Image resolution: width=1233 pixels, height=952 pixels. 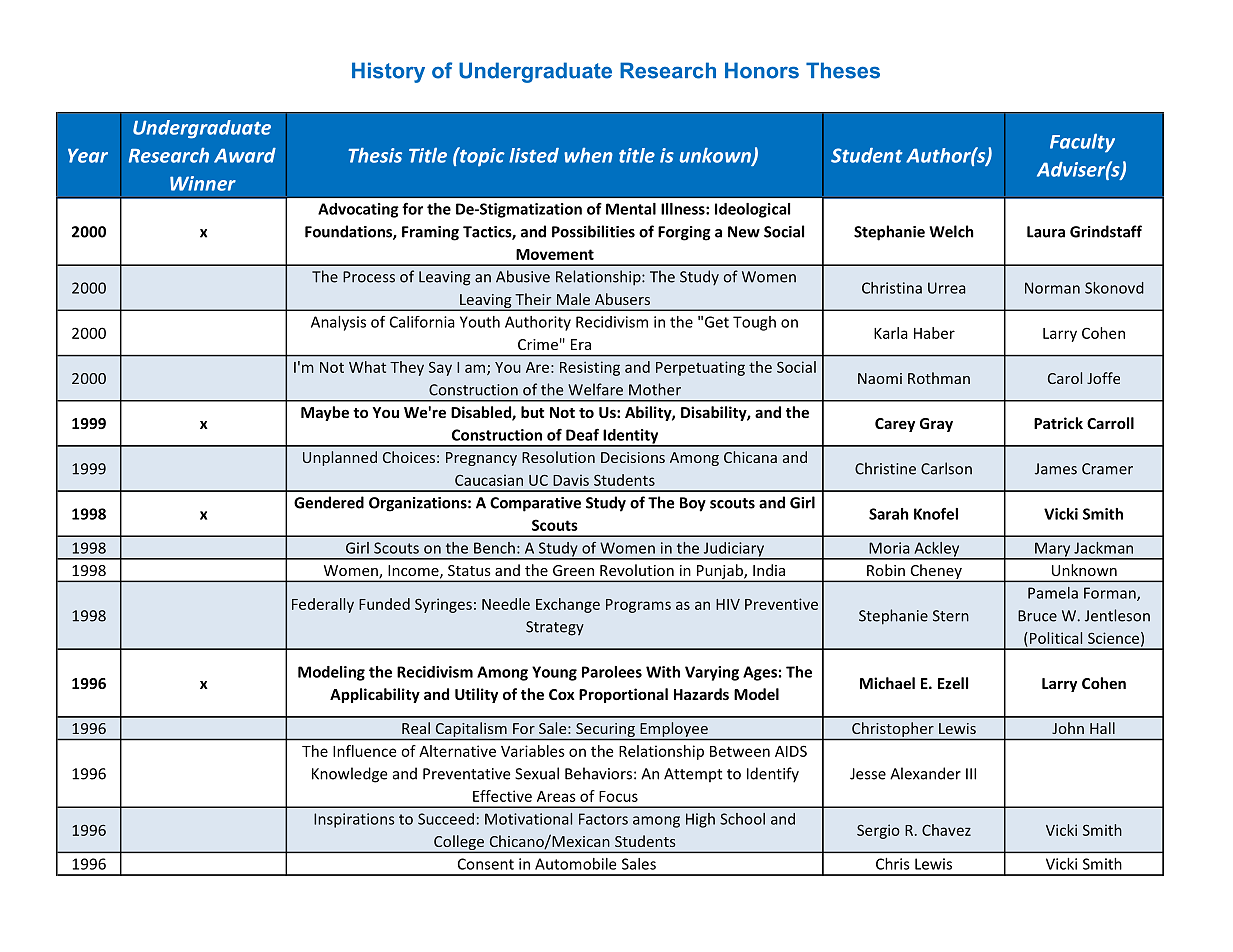 What do you see at coordinates (1053, 550) in the screenshot?
I see `Mary` at bounding box center [1053, 550].
